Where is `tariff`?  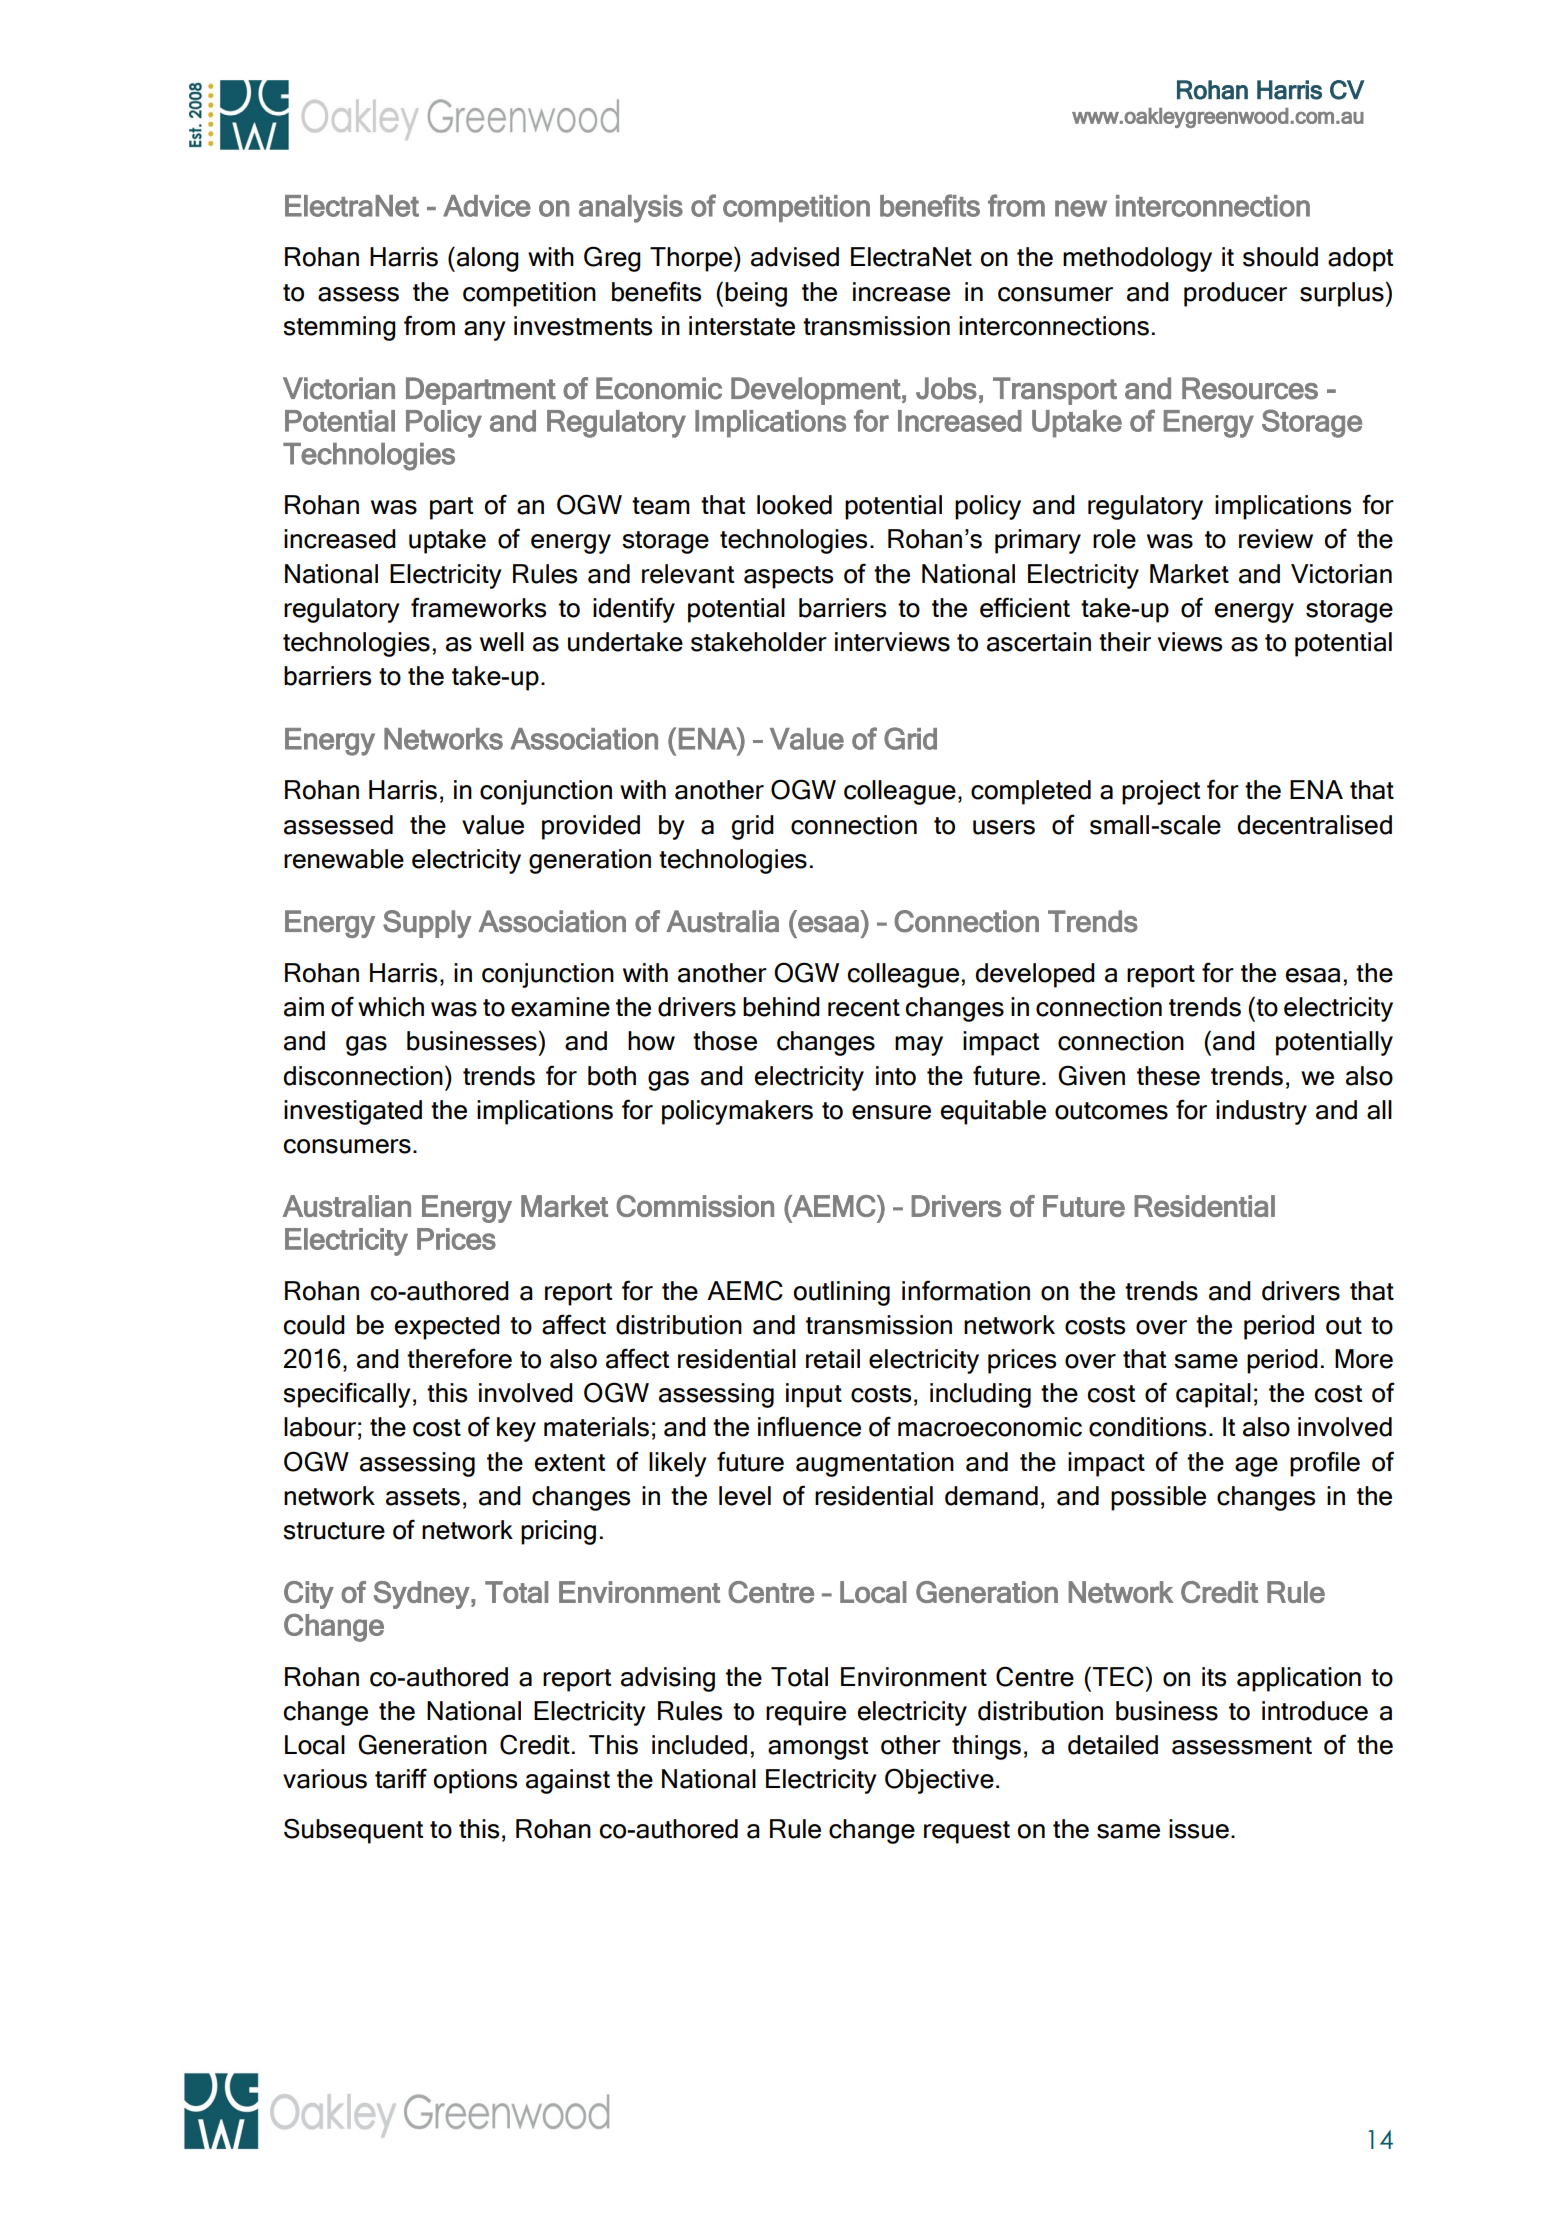
tariff is located at coordinates (401, 1778).
